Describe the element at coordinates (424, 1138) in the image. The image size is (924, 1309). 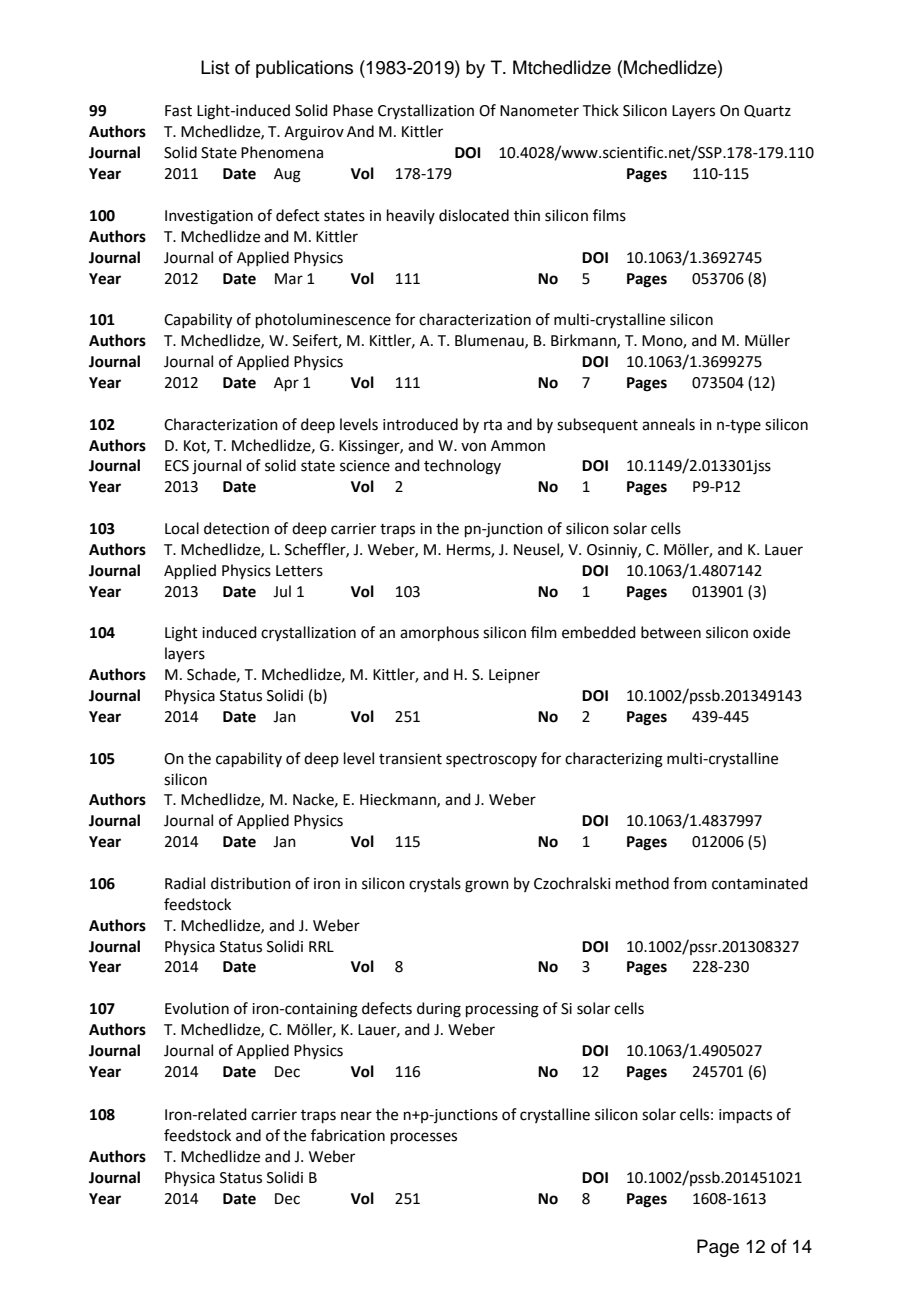
I see `processes` at that location.
